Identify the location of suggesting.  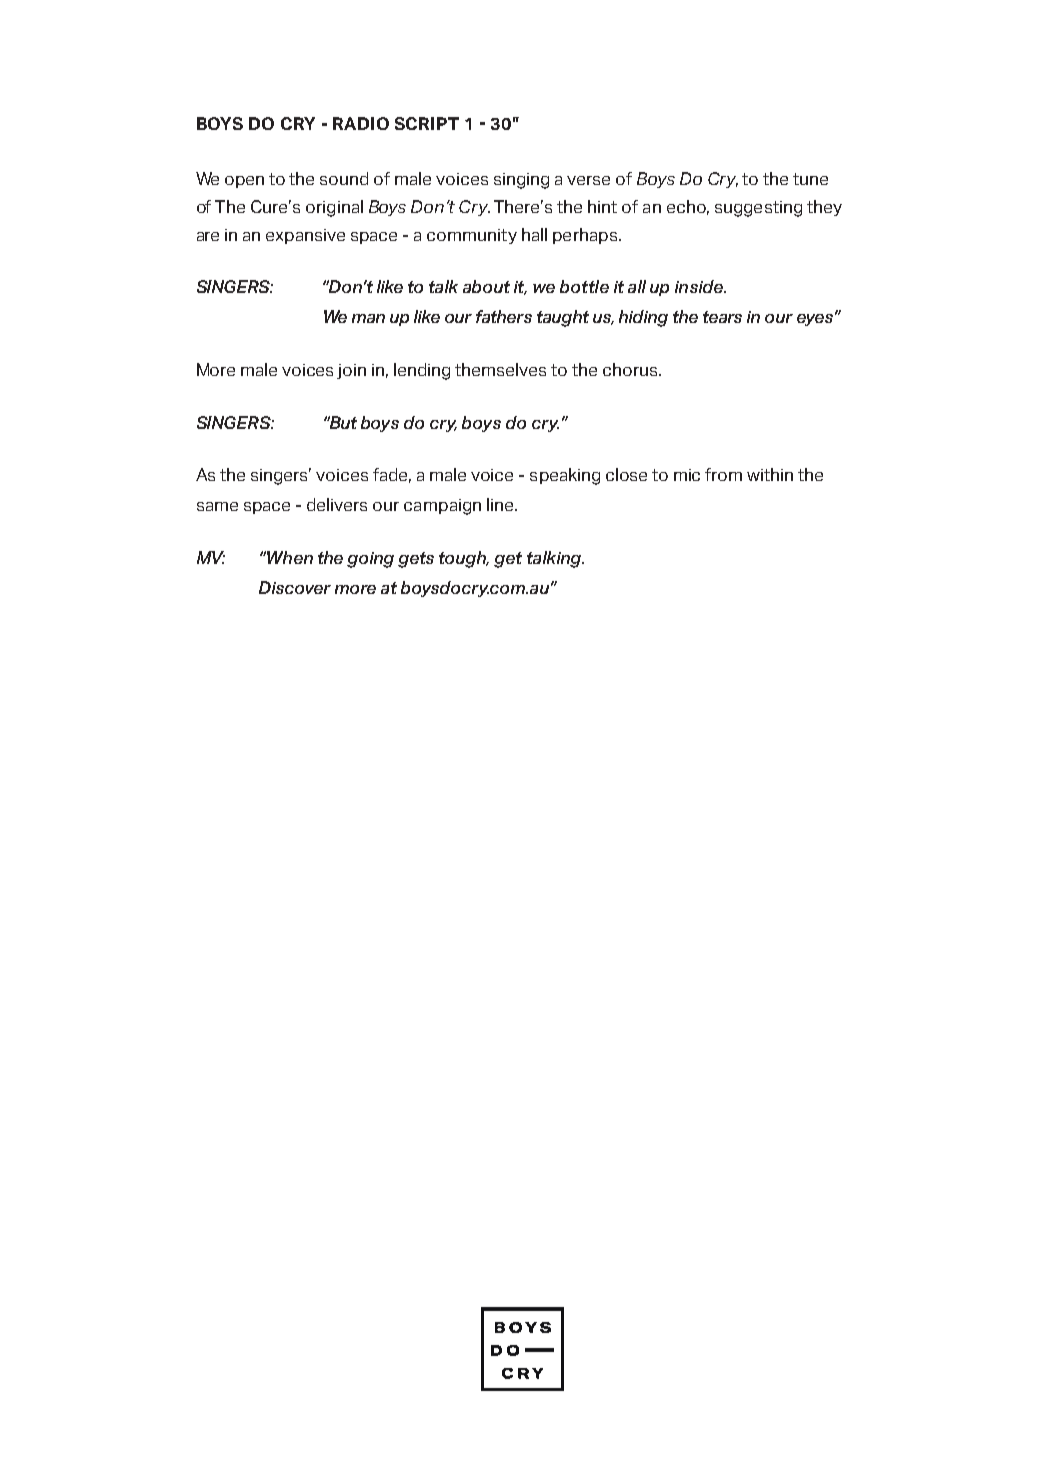
(758, 209).
